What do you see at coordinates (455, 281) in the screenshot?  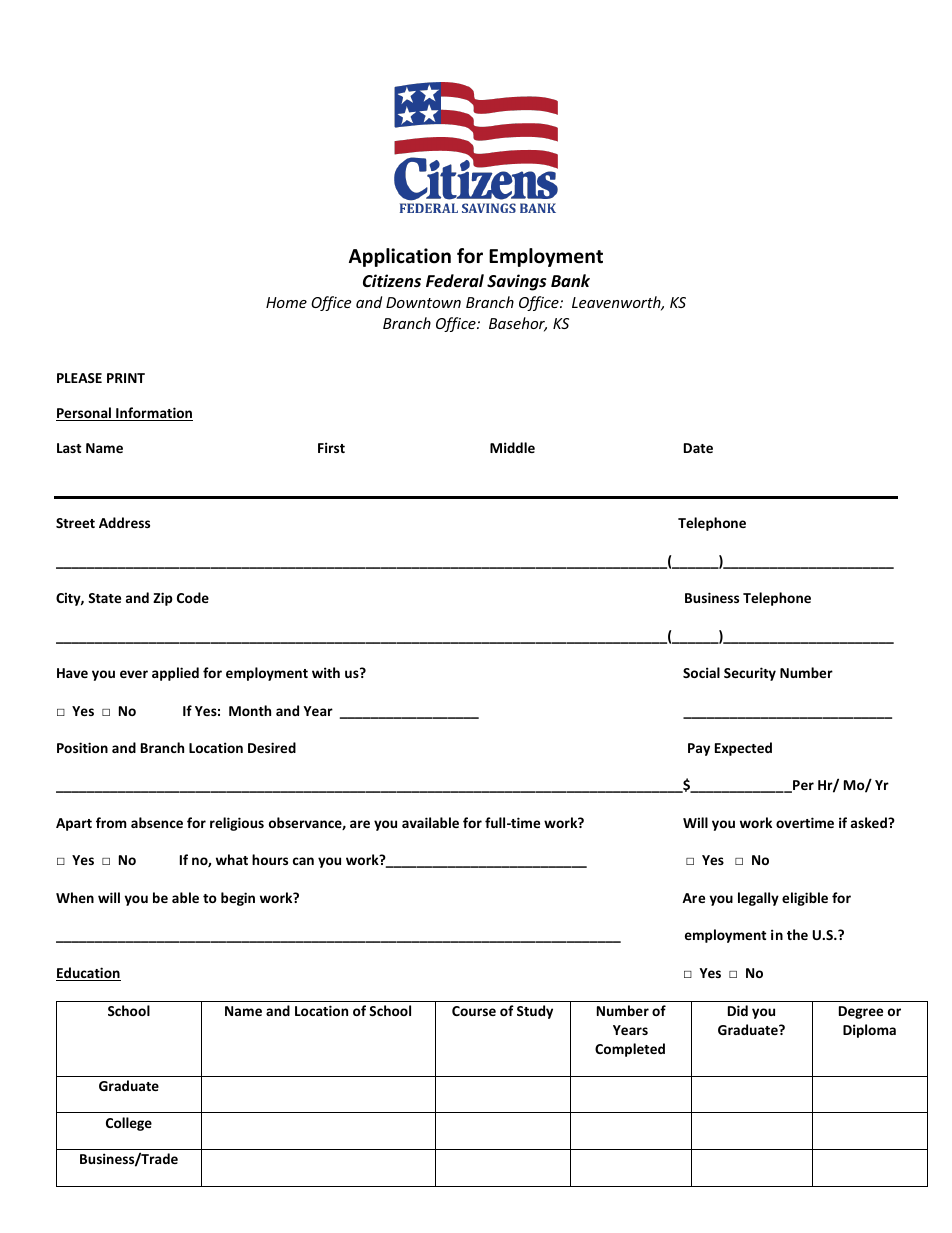 I see `Federal` at bounding box center [455, 281].
